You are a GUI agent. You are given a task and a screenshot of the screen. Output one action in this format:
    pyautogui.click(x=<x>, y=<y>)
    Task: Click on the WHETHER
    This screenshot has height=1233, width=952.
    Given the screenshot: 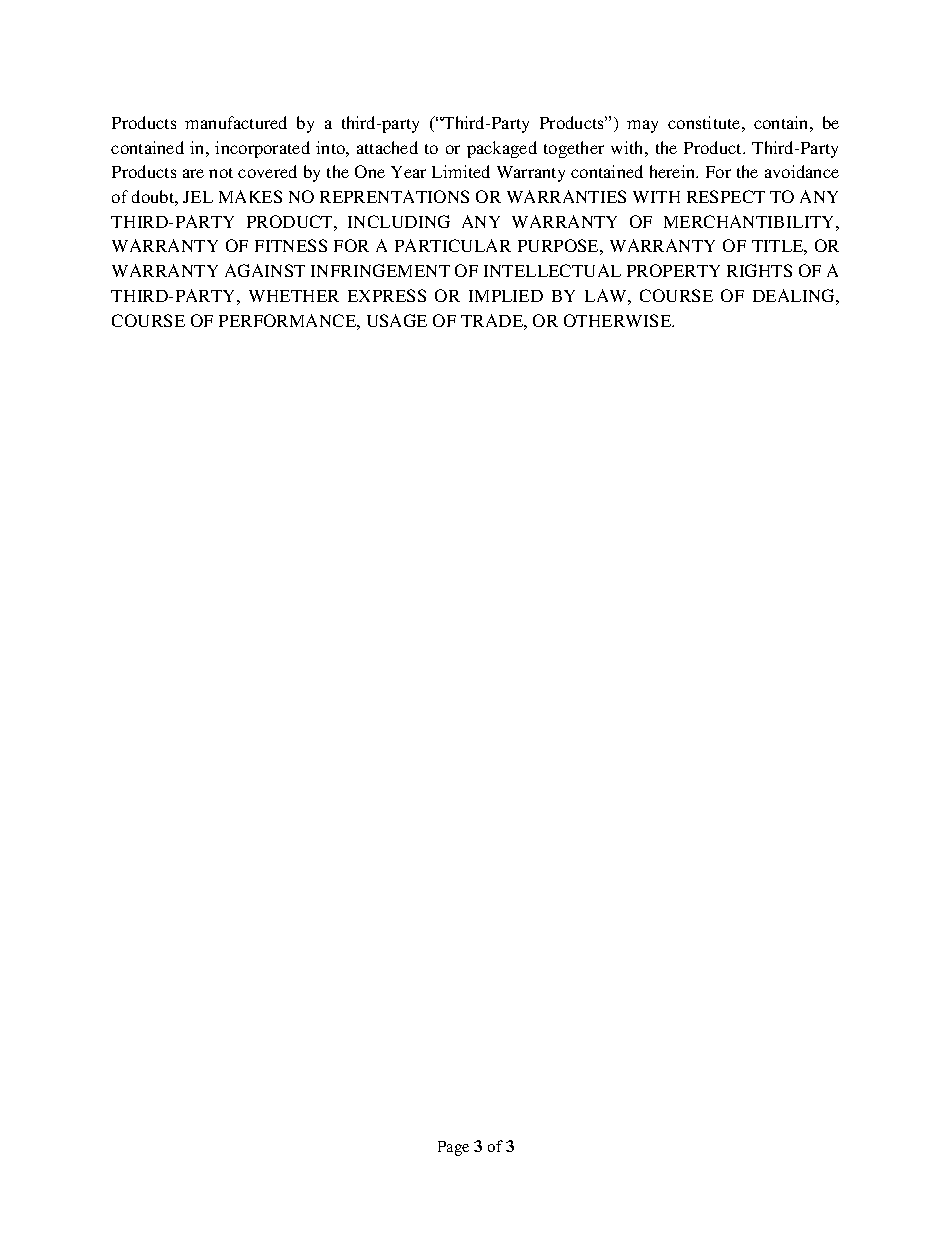 What is the action you would take?
    pyautogui.click(x=294, y=296)
